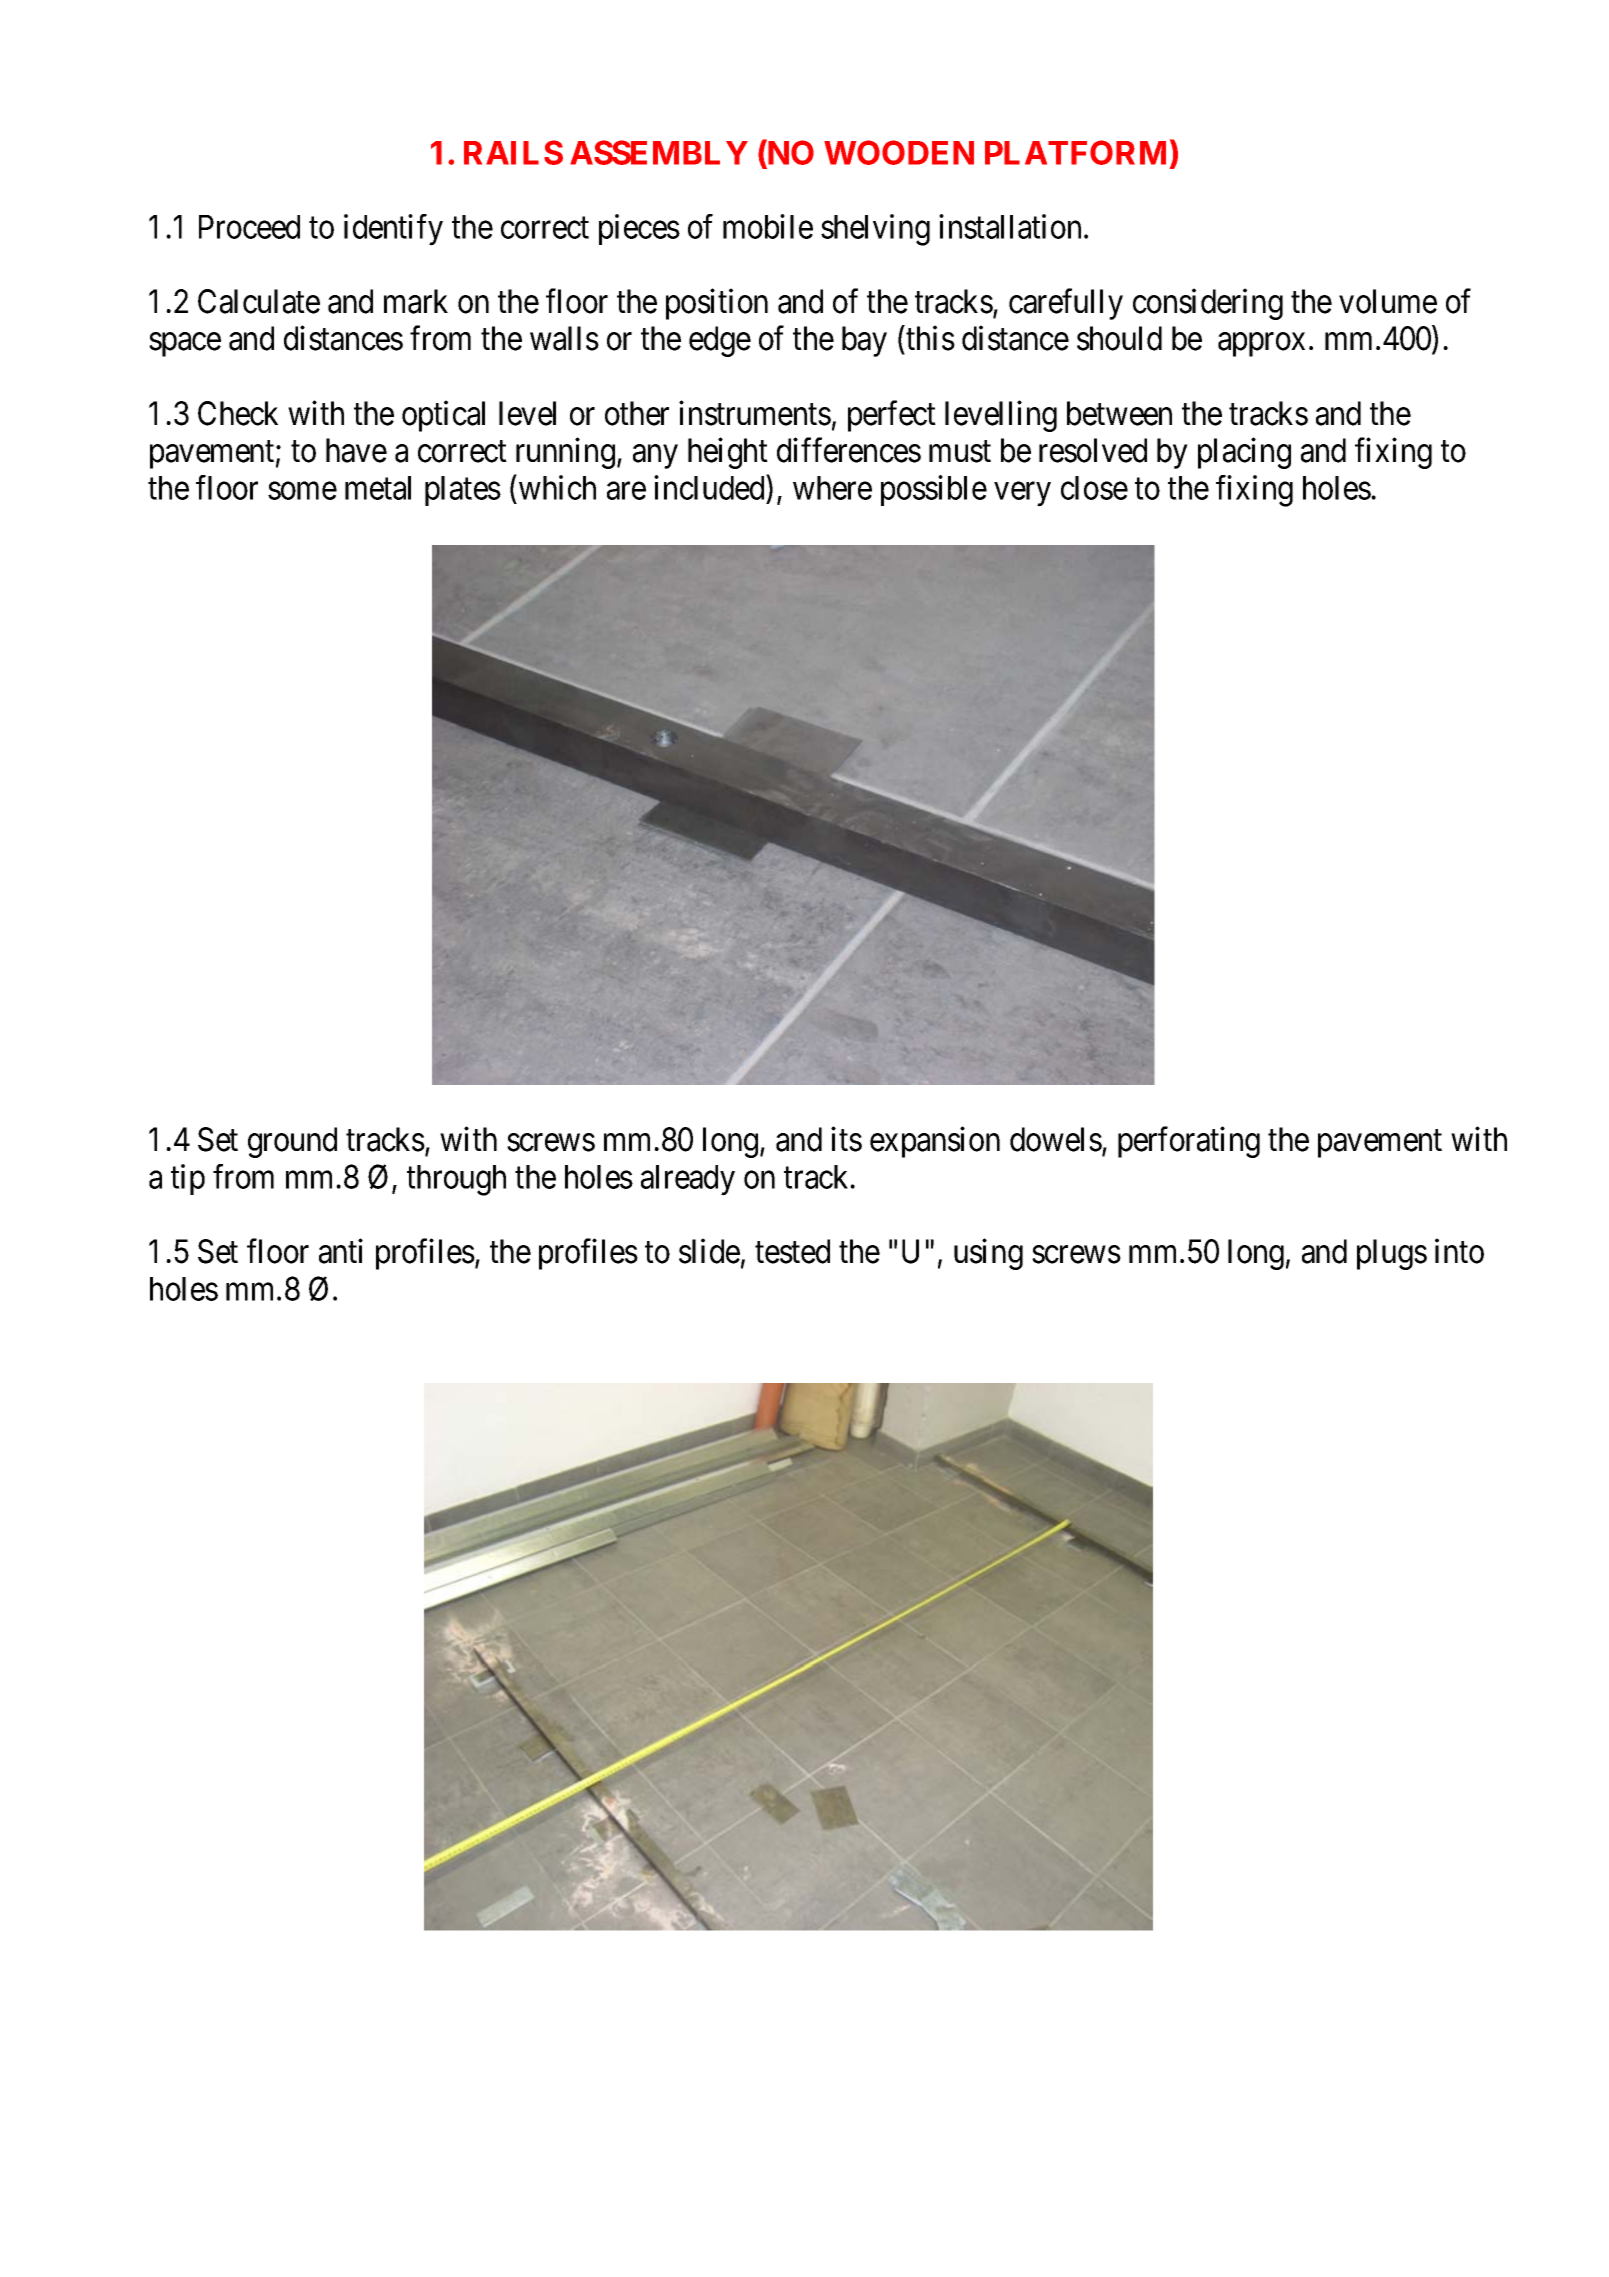 The height and width of the screenshot is (2277, 1609). Describe the element at coordinates (1459, 1251) in the screenshot. I see `into` at that location.
